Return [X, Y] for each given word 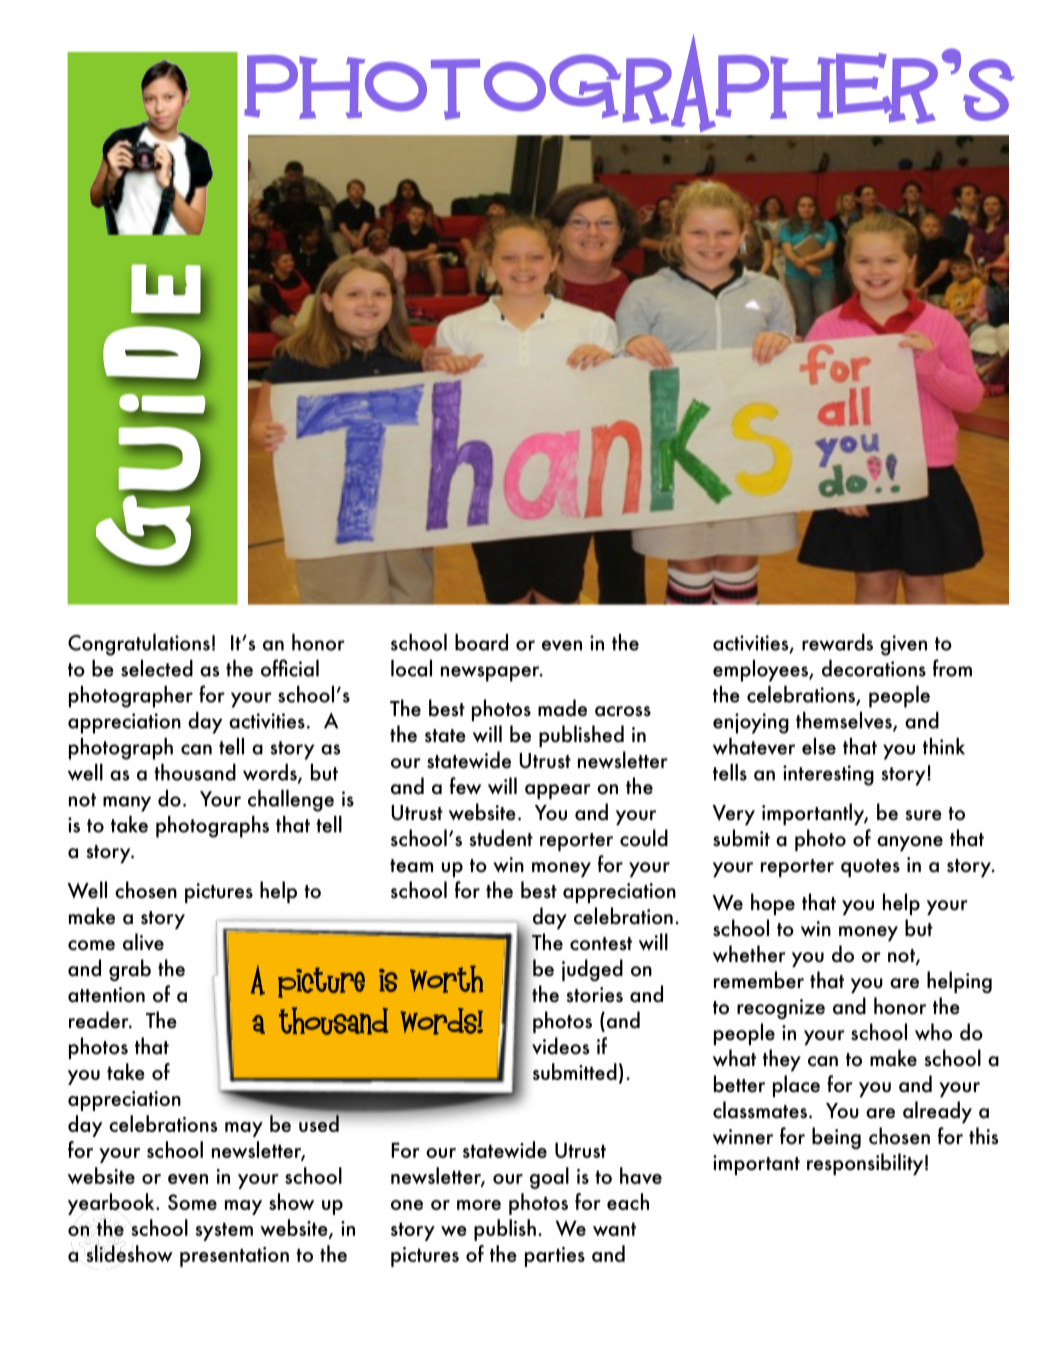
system [224, 1231]
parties [555, 1257]
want [614, 1229]
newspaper [491, 674]
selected [157, 668]
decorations [874, 668]
